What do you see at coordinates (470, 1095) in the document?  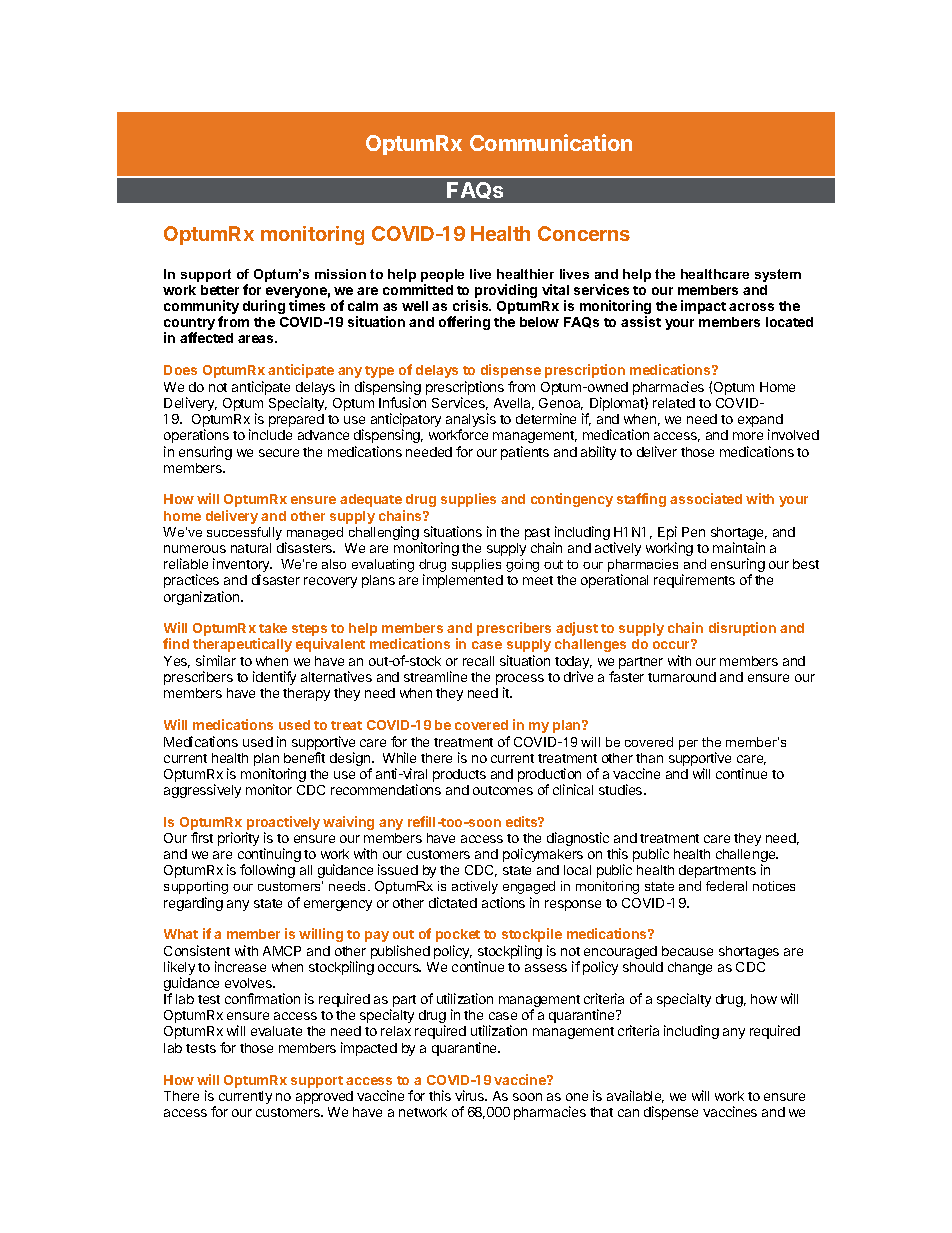 I see `virus` at bounding box center [470, 1095].
